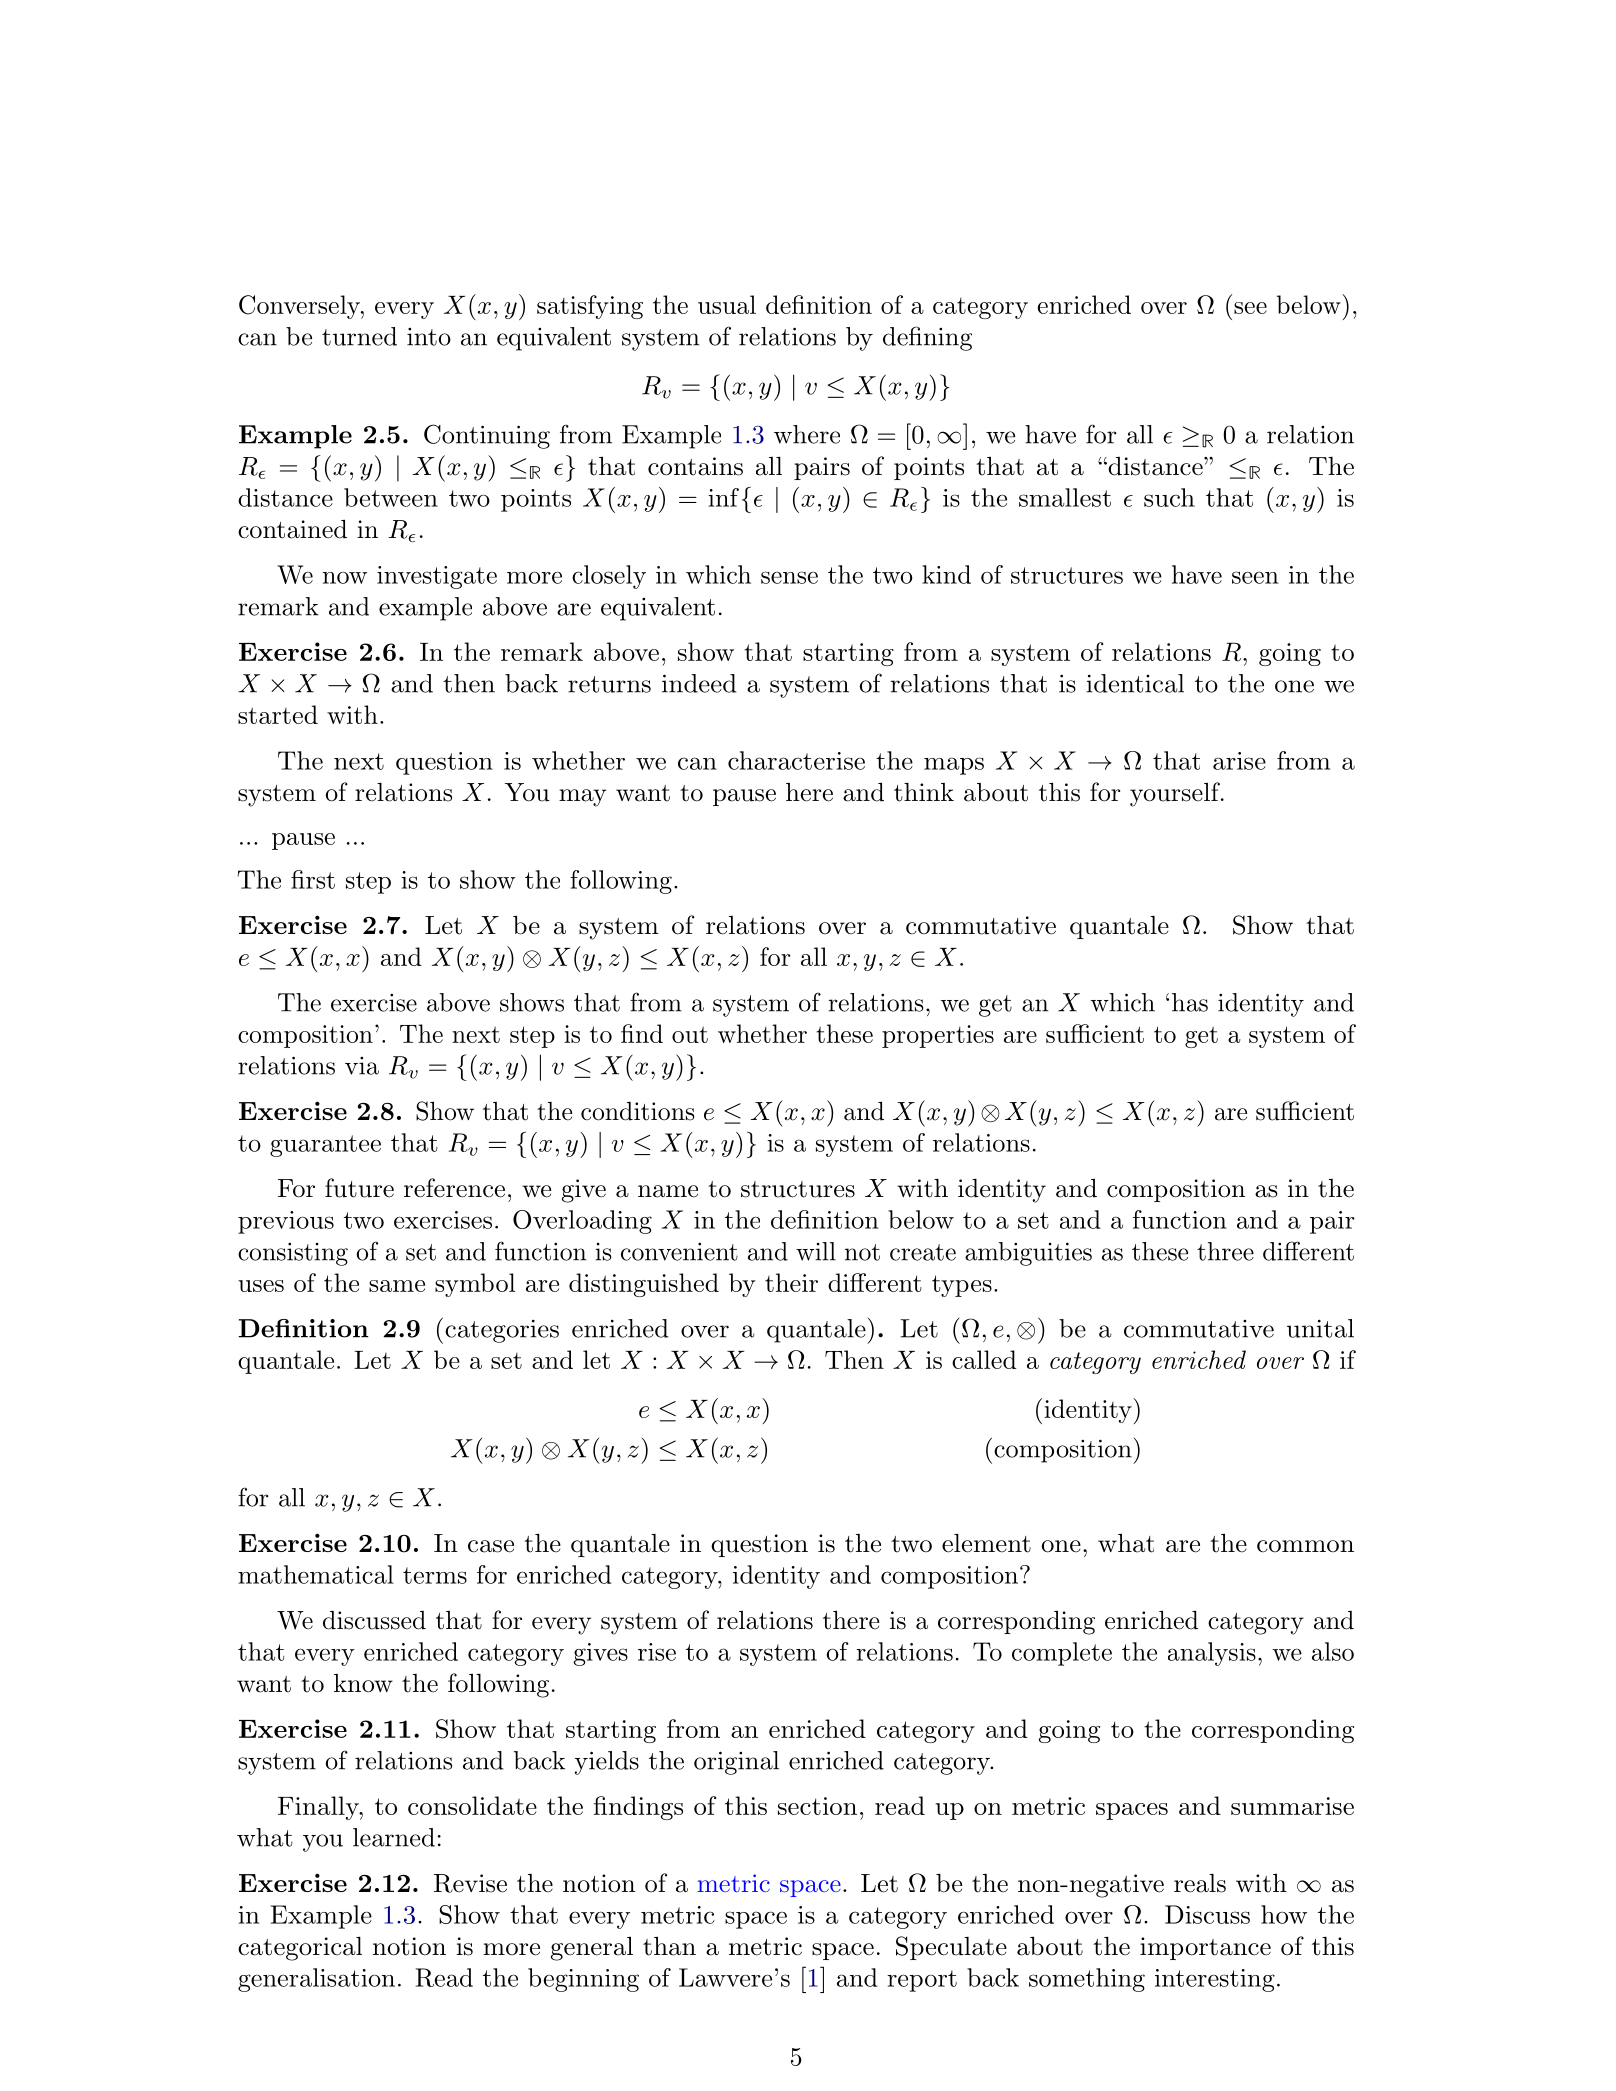 The image size is (1616, 2091). I want to click on guarantee, so click(325, 1146).
